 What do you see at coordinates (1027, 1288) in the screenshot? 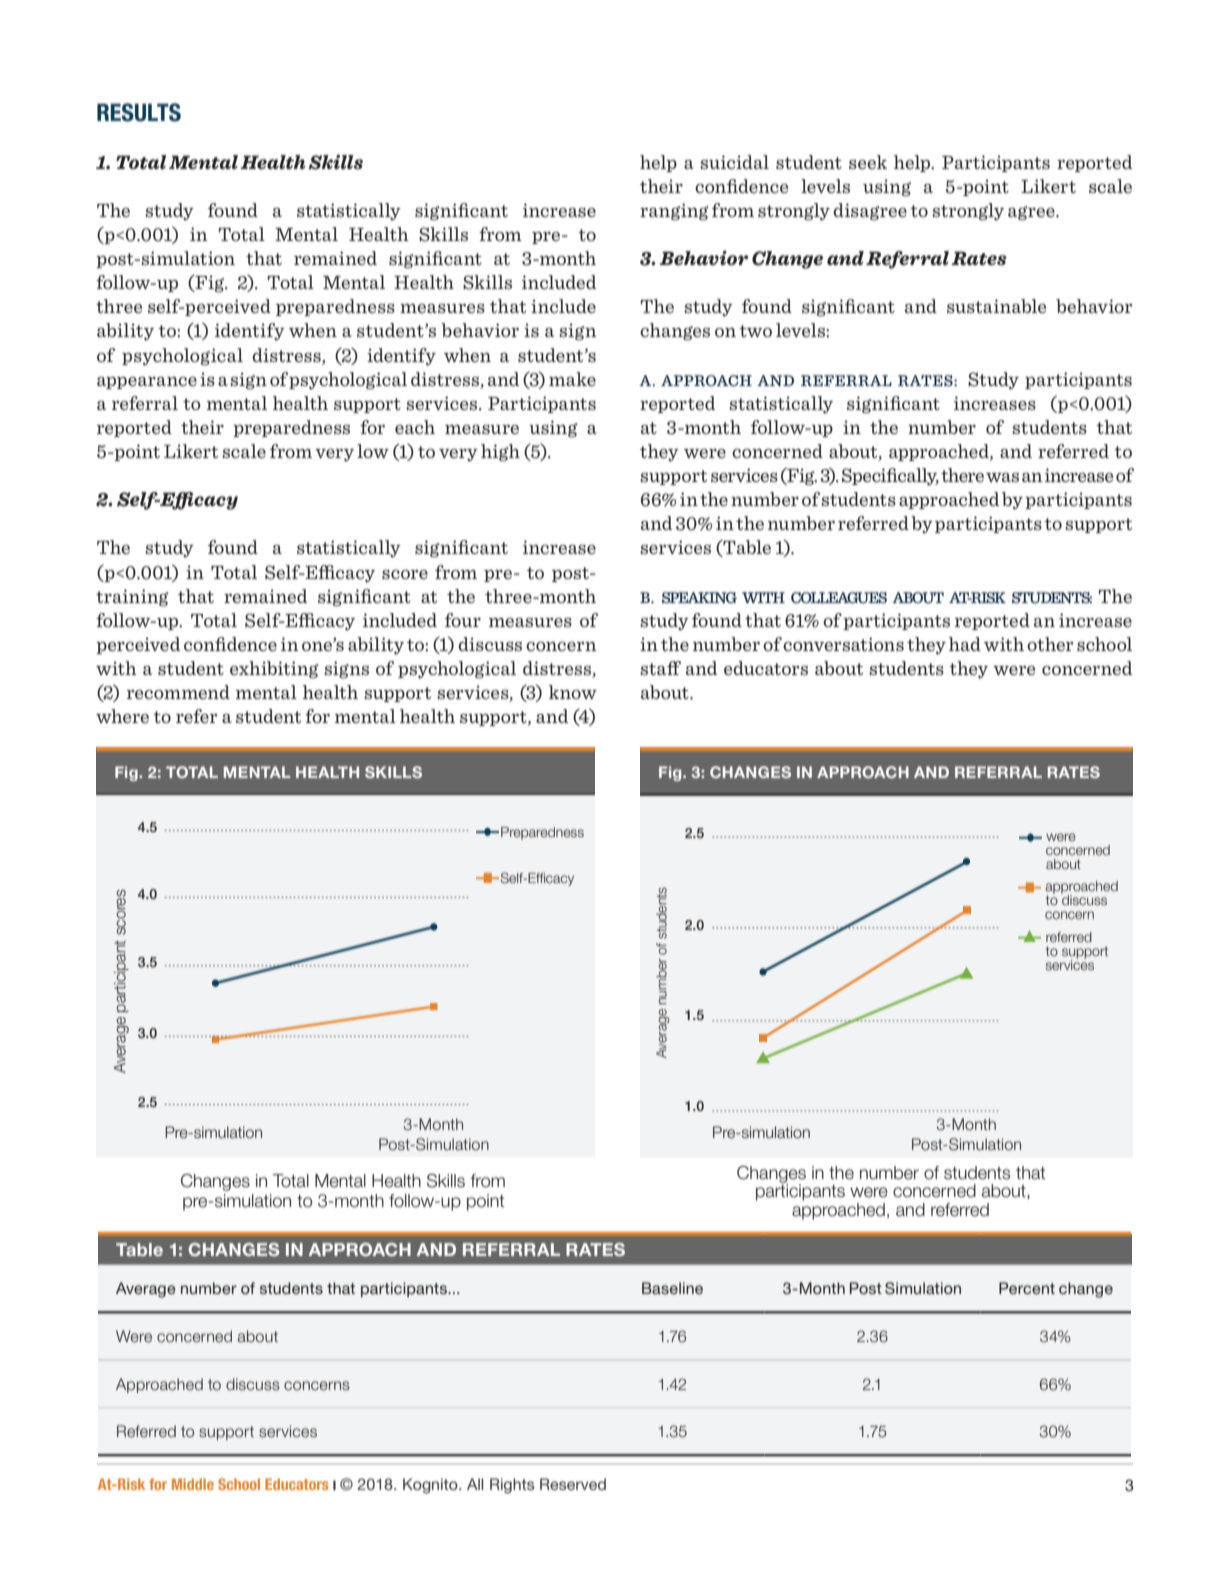
I see `Percent` at bounding box center [1027, 1288].
